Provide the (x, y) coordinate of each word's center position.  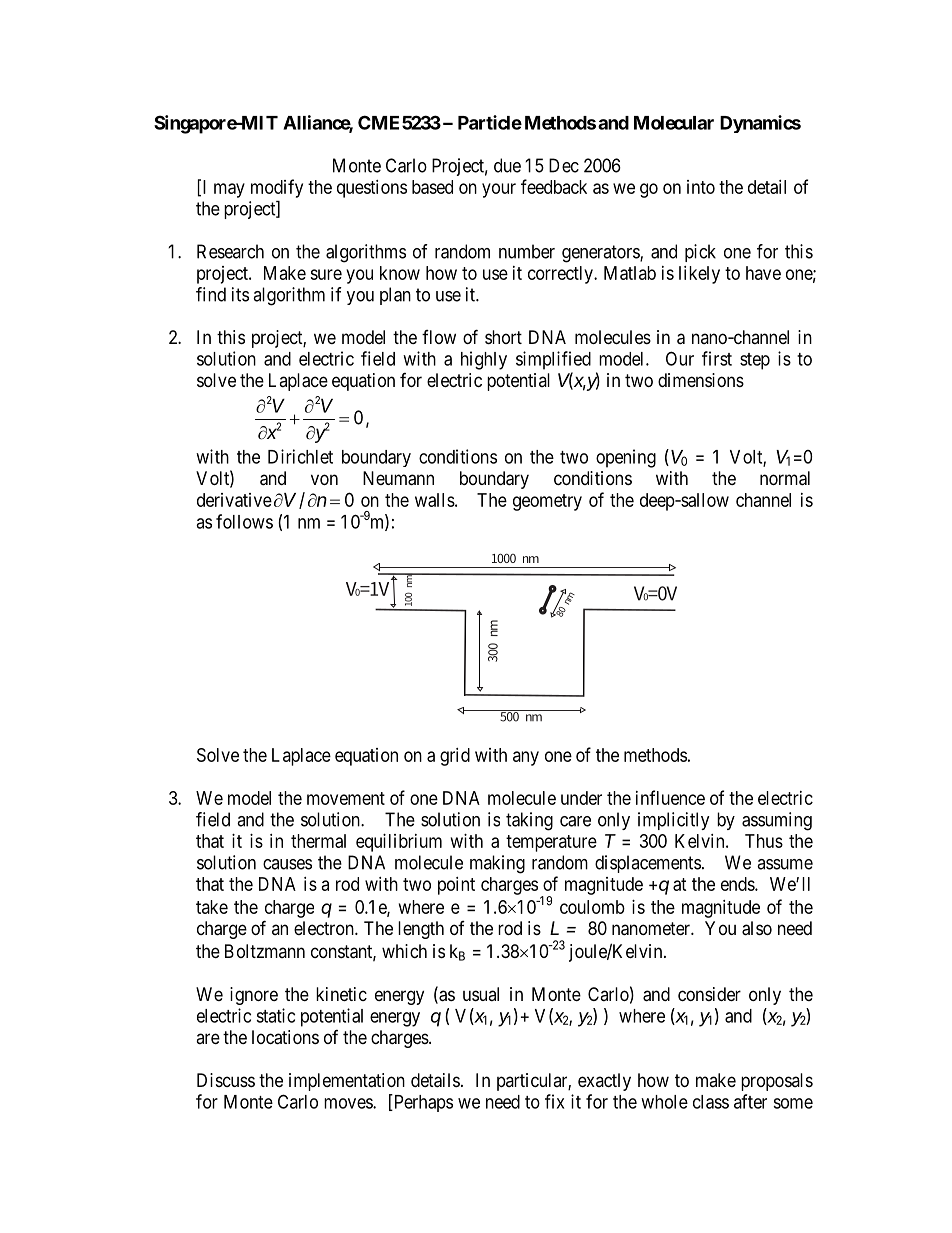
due (507, 165)
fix (554, 1101)
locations (285, 1037)
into (701, 187)
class (711, 1102)
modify (277, 188)
